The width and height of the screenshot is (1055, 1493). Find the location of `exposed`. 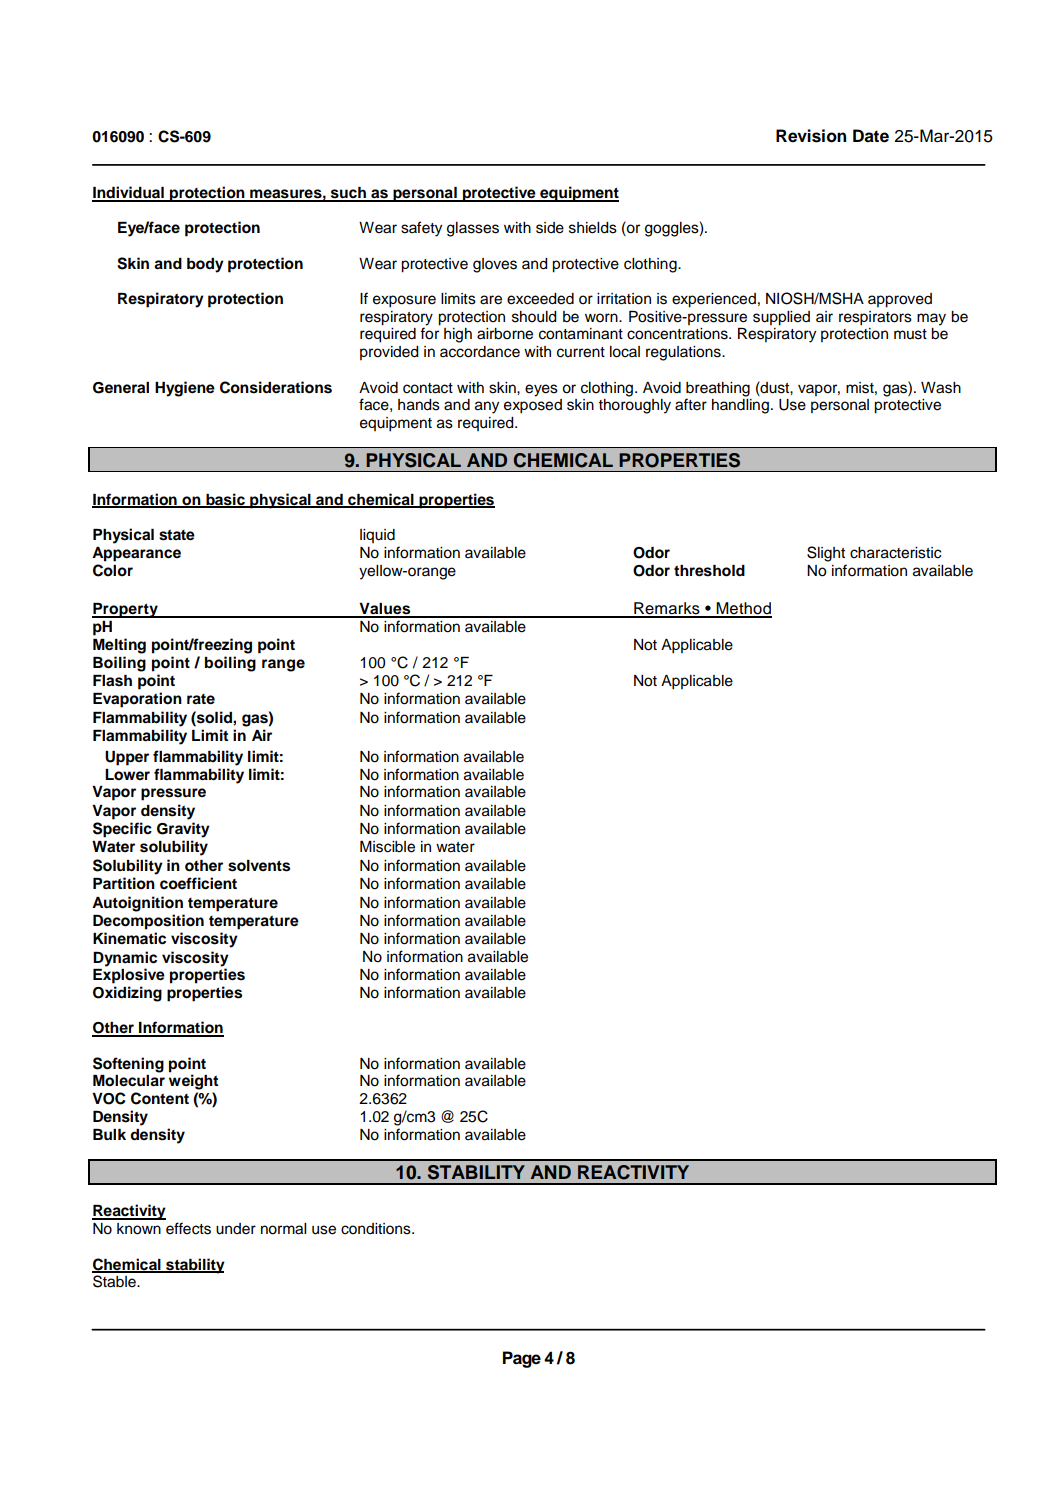

exposed is located at coordinates (533, 406).
